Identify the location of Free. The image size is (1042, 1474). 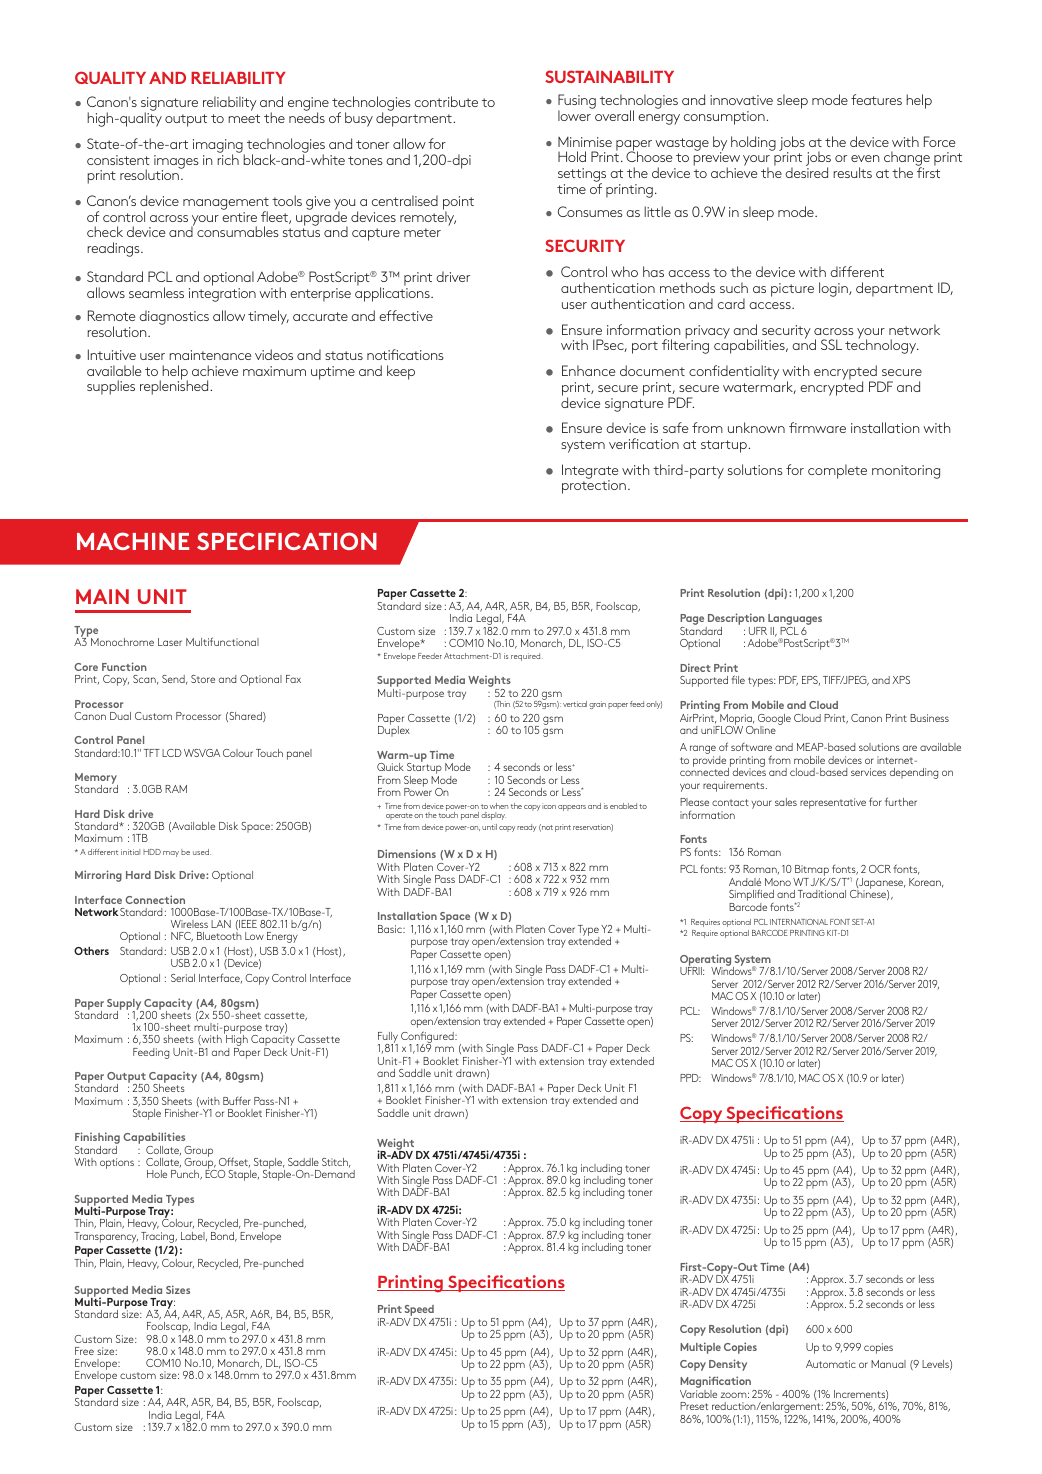
(84, 1351).
